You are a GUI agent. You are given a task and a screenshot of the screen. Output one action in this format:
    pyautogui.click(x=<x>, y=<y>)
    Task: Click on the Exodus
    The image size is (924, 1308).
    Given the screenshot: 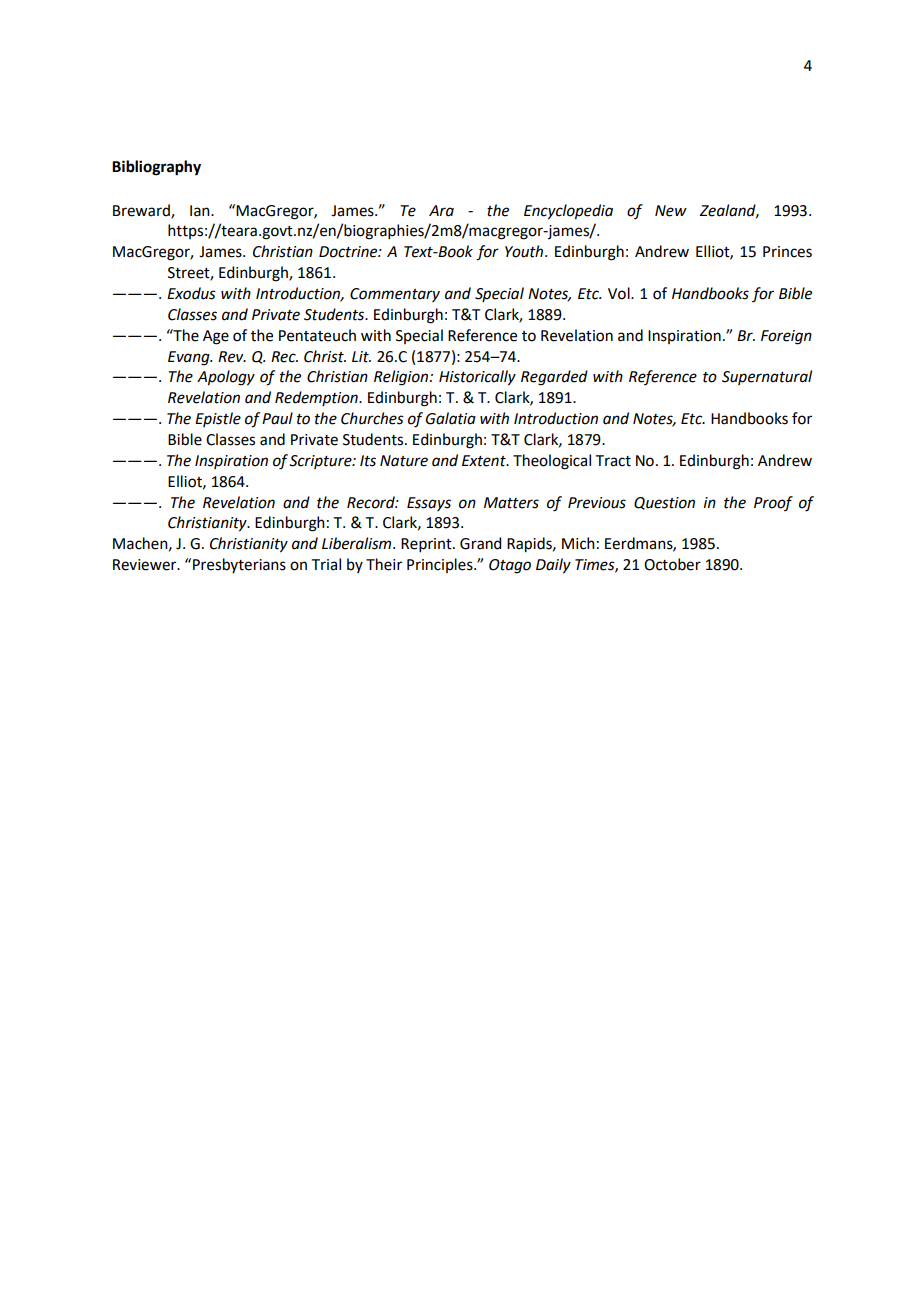 What is the action you would take?
    pyautogui.click(x=191, y=293)
